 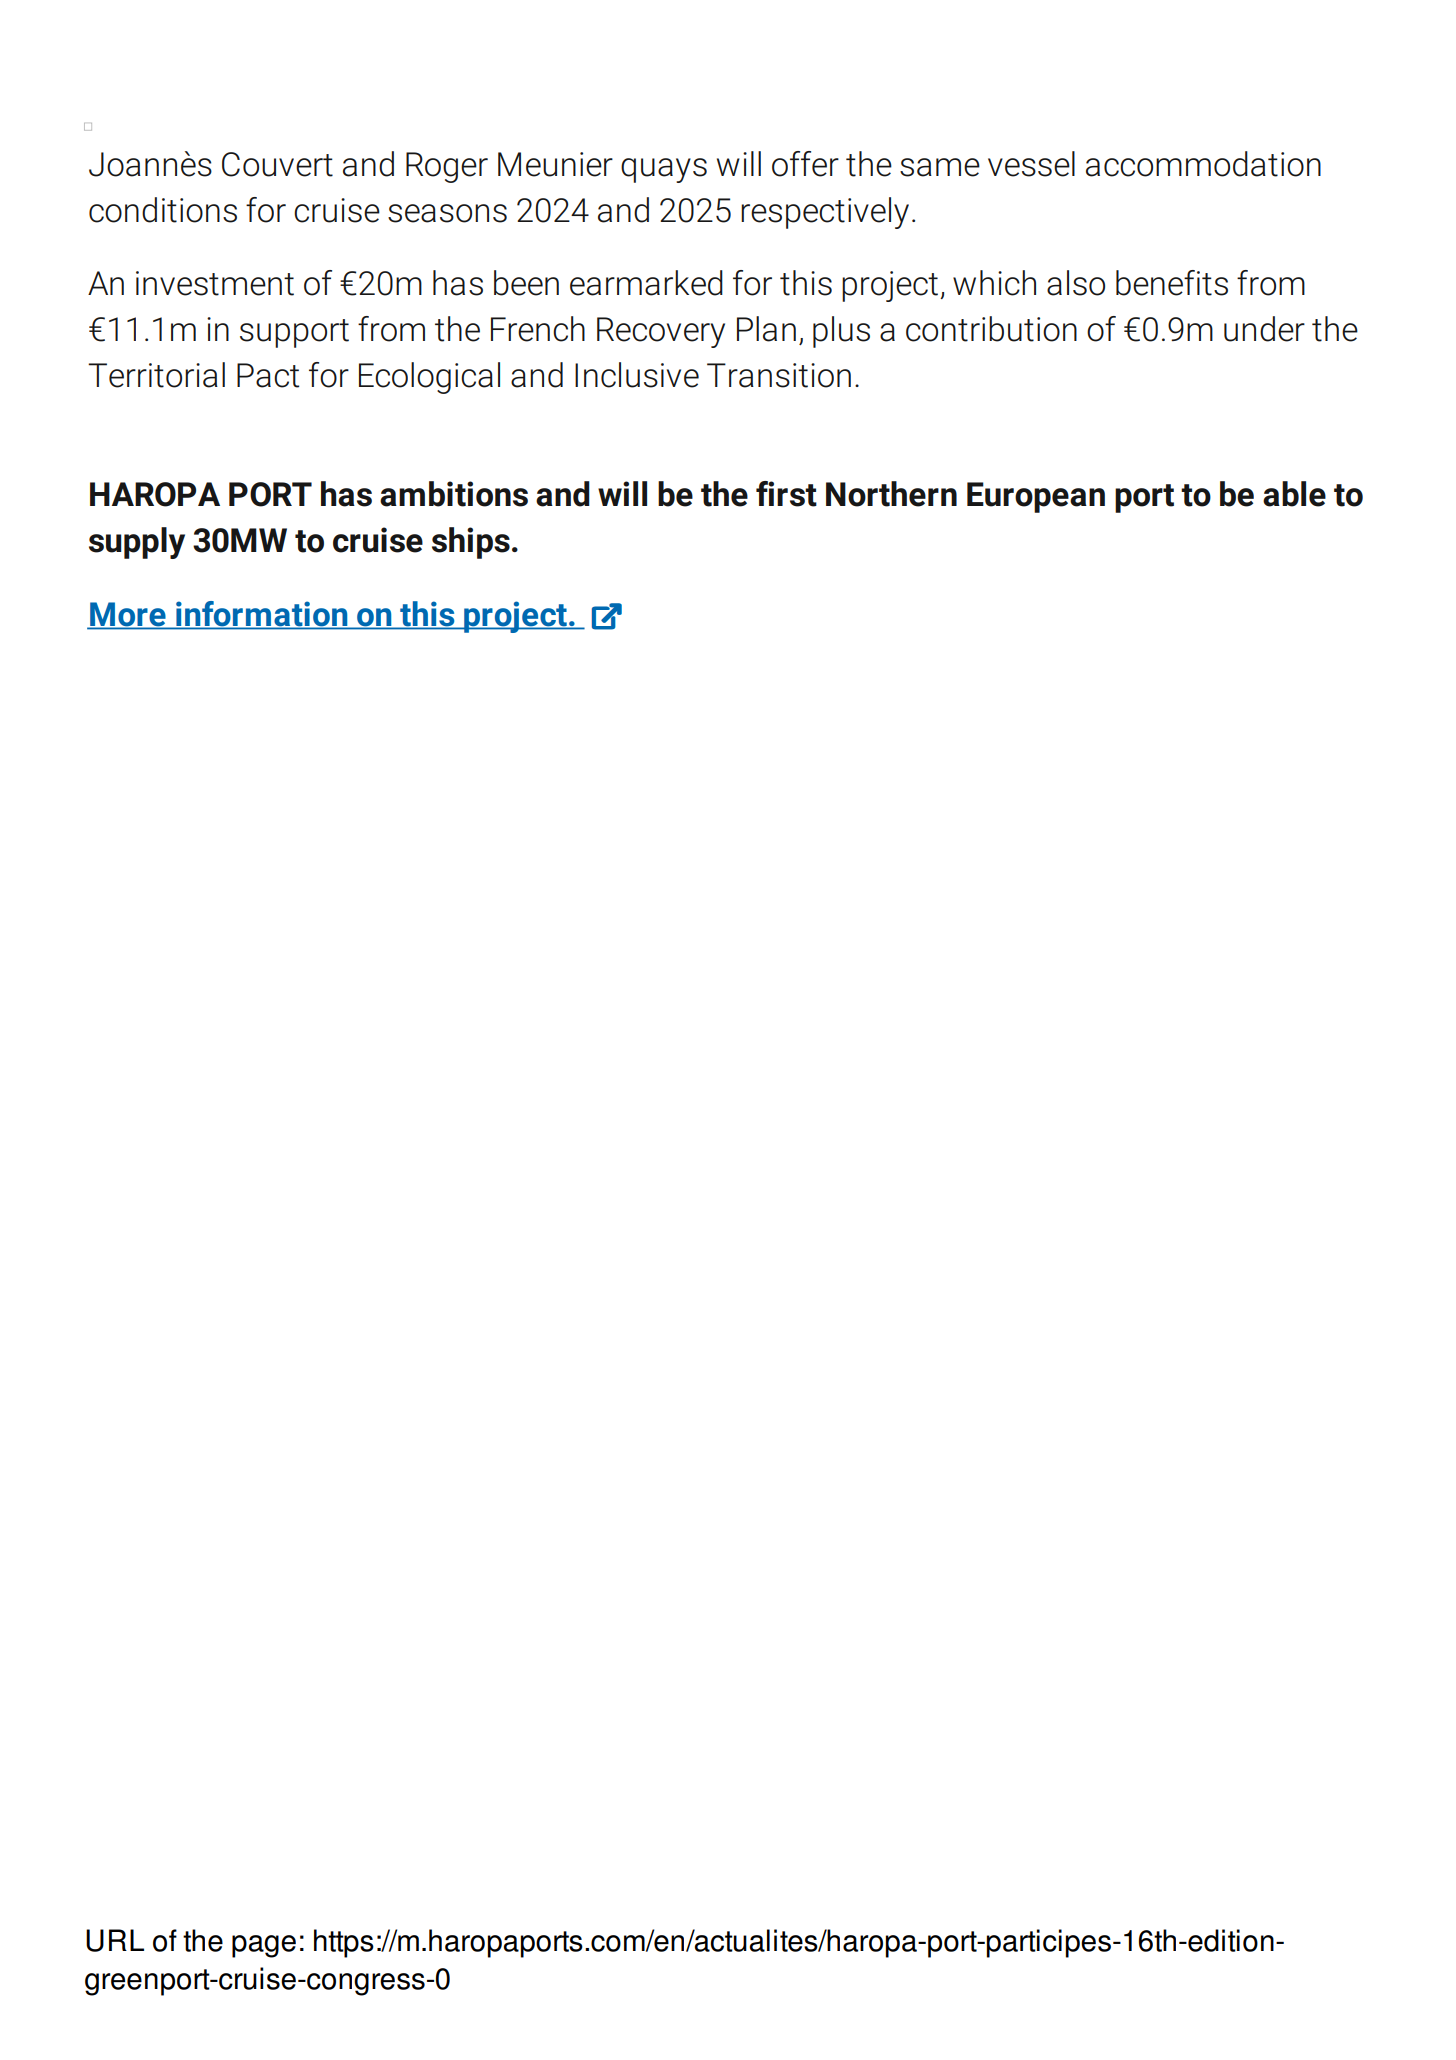 What do you see at coordinates (786, 494) in the screenshot?
I see `first` at bounding box center [786, 494].
